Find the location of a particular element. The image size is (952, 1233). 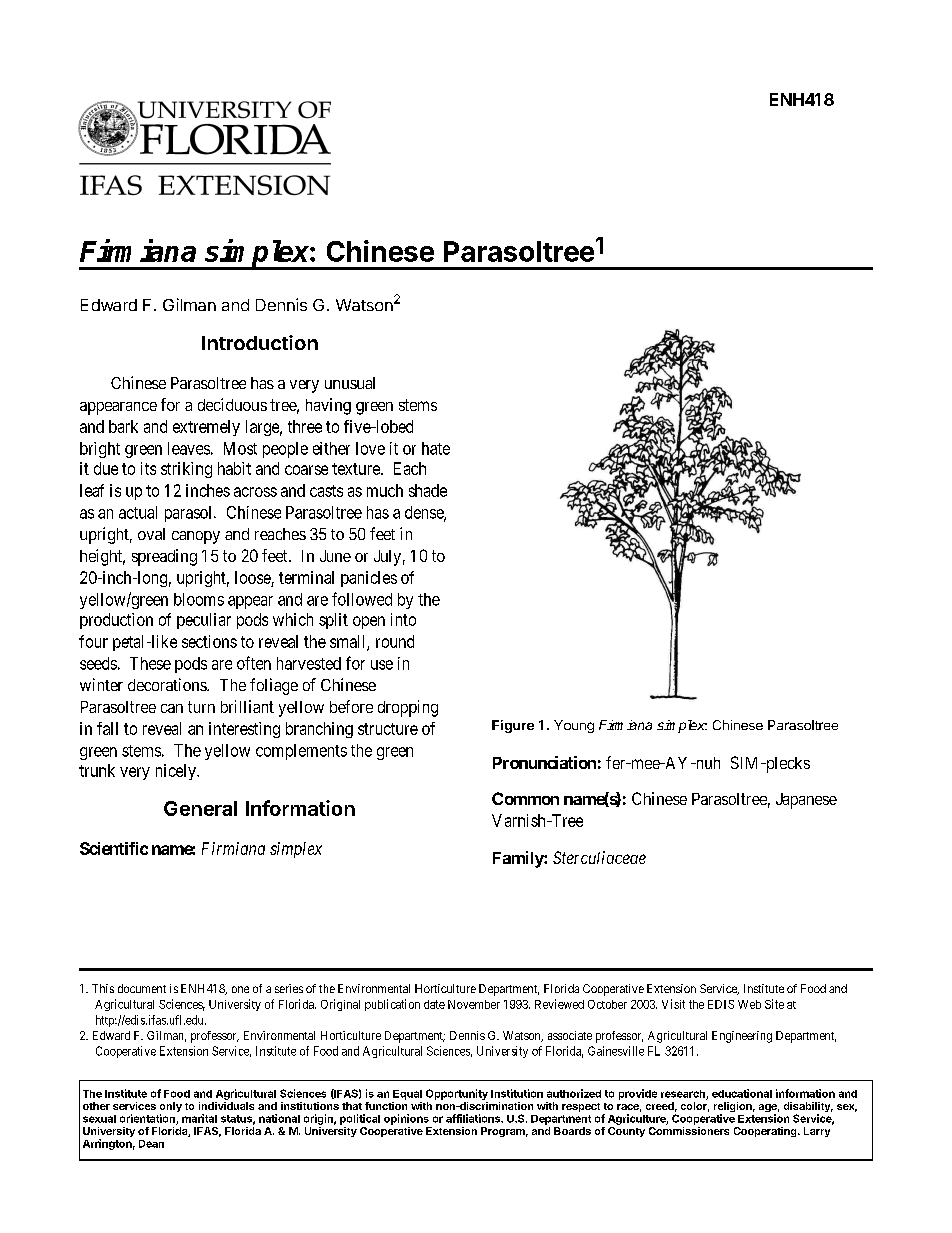

peculiar is located at coordinates (204, 621).
